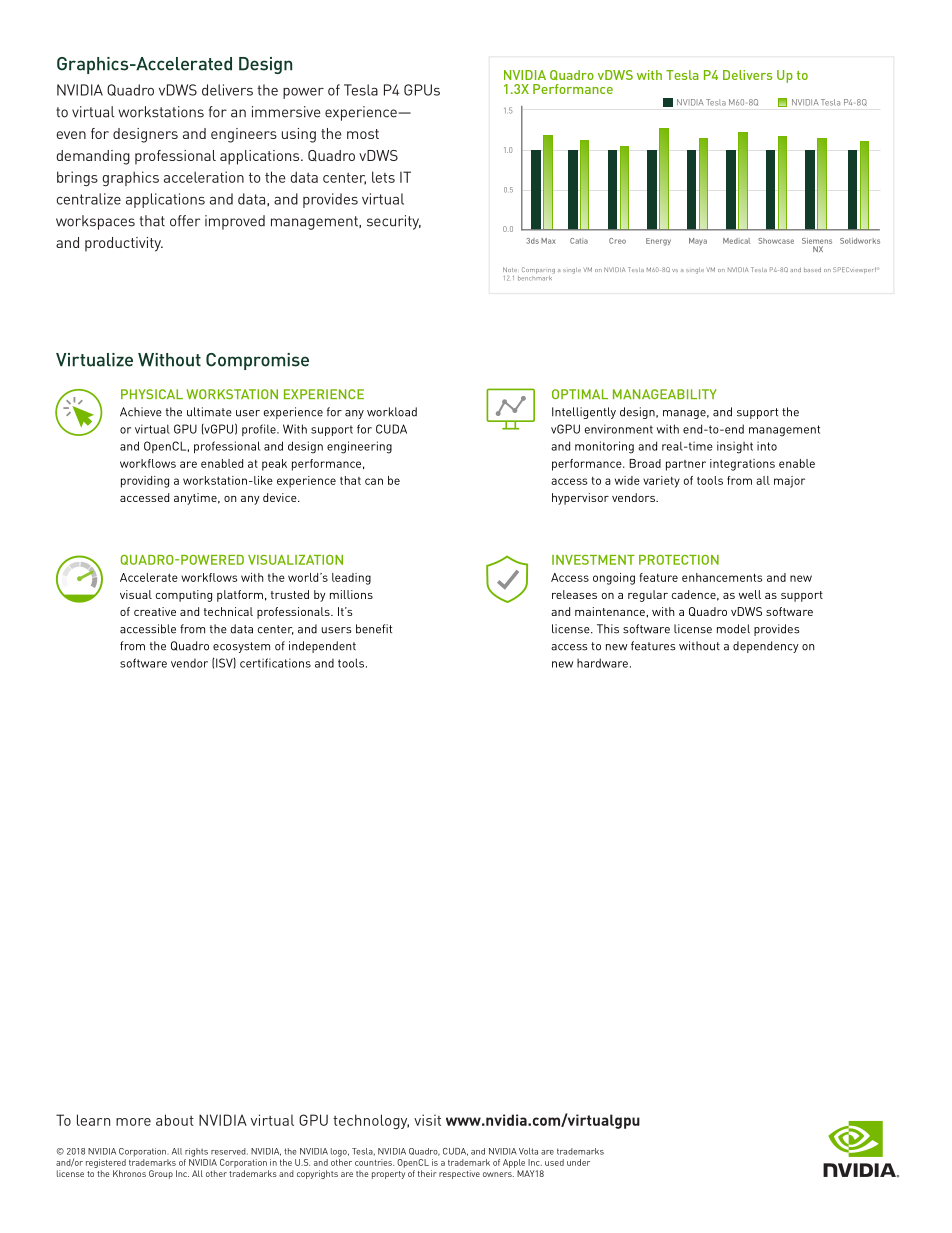  What do you see at coordinates (152, 394) in the page?
I see `PHYSICAL` at bounding box center [152, 394].
